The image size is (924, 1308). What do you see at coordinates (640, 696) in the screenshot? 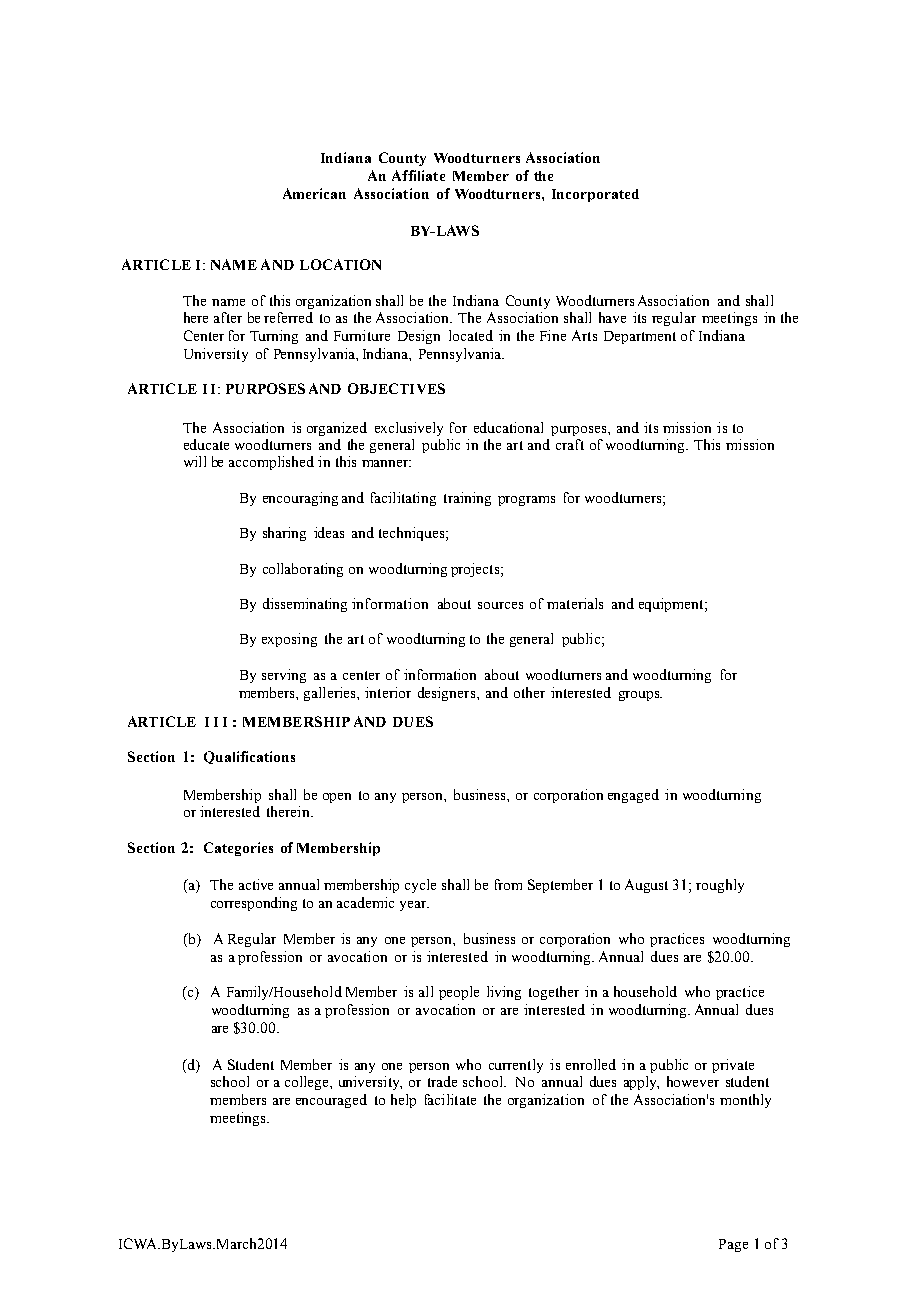
I see `groups` at bounding box center [640, 696].
